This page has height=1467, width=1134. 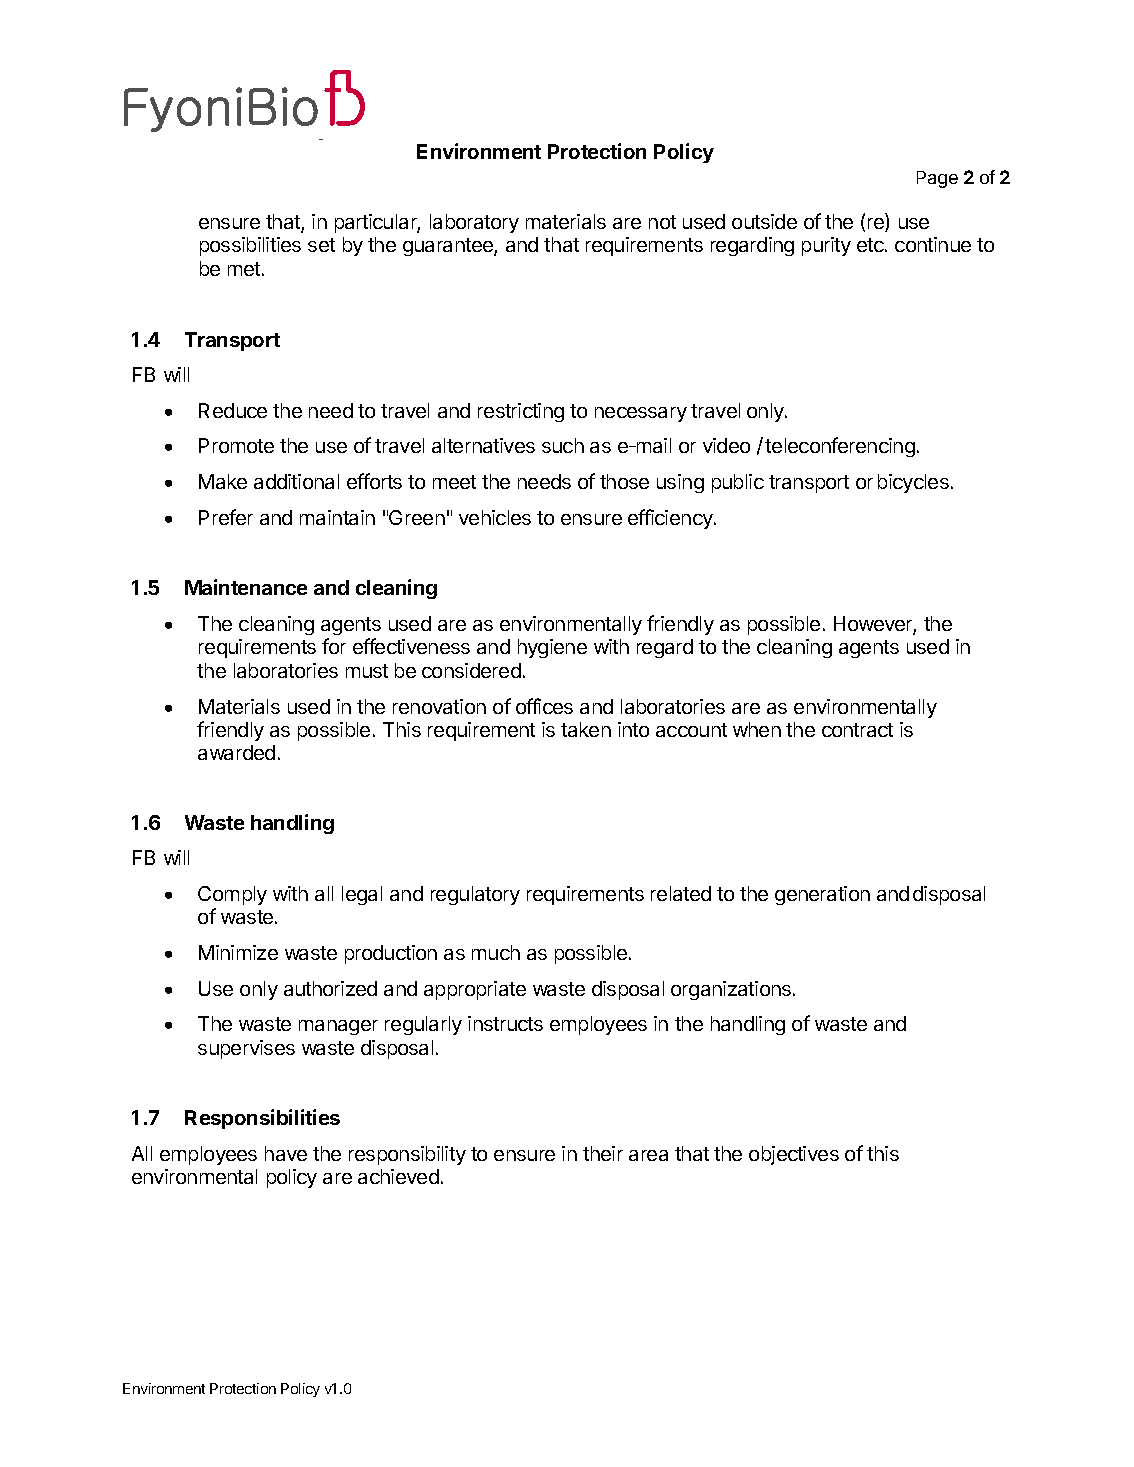 What do you see at coordinates (367, 671) in the page?
I see `must` at bounding box center [367, 671].
